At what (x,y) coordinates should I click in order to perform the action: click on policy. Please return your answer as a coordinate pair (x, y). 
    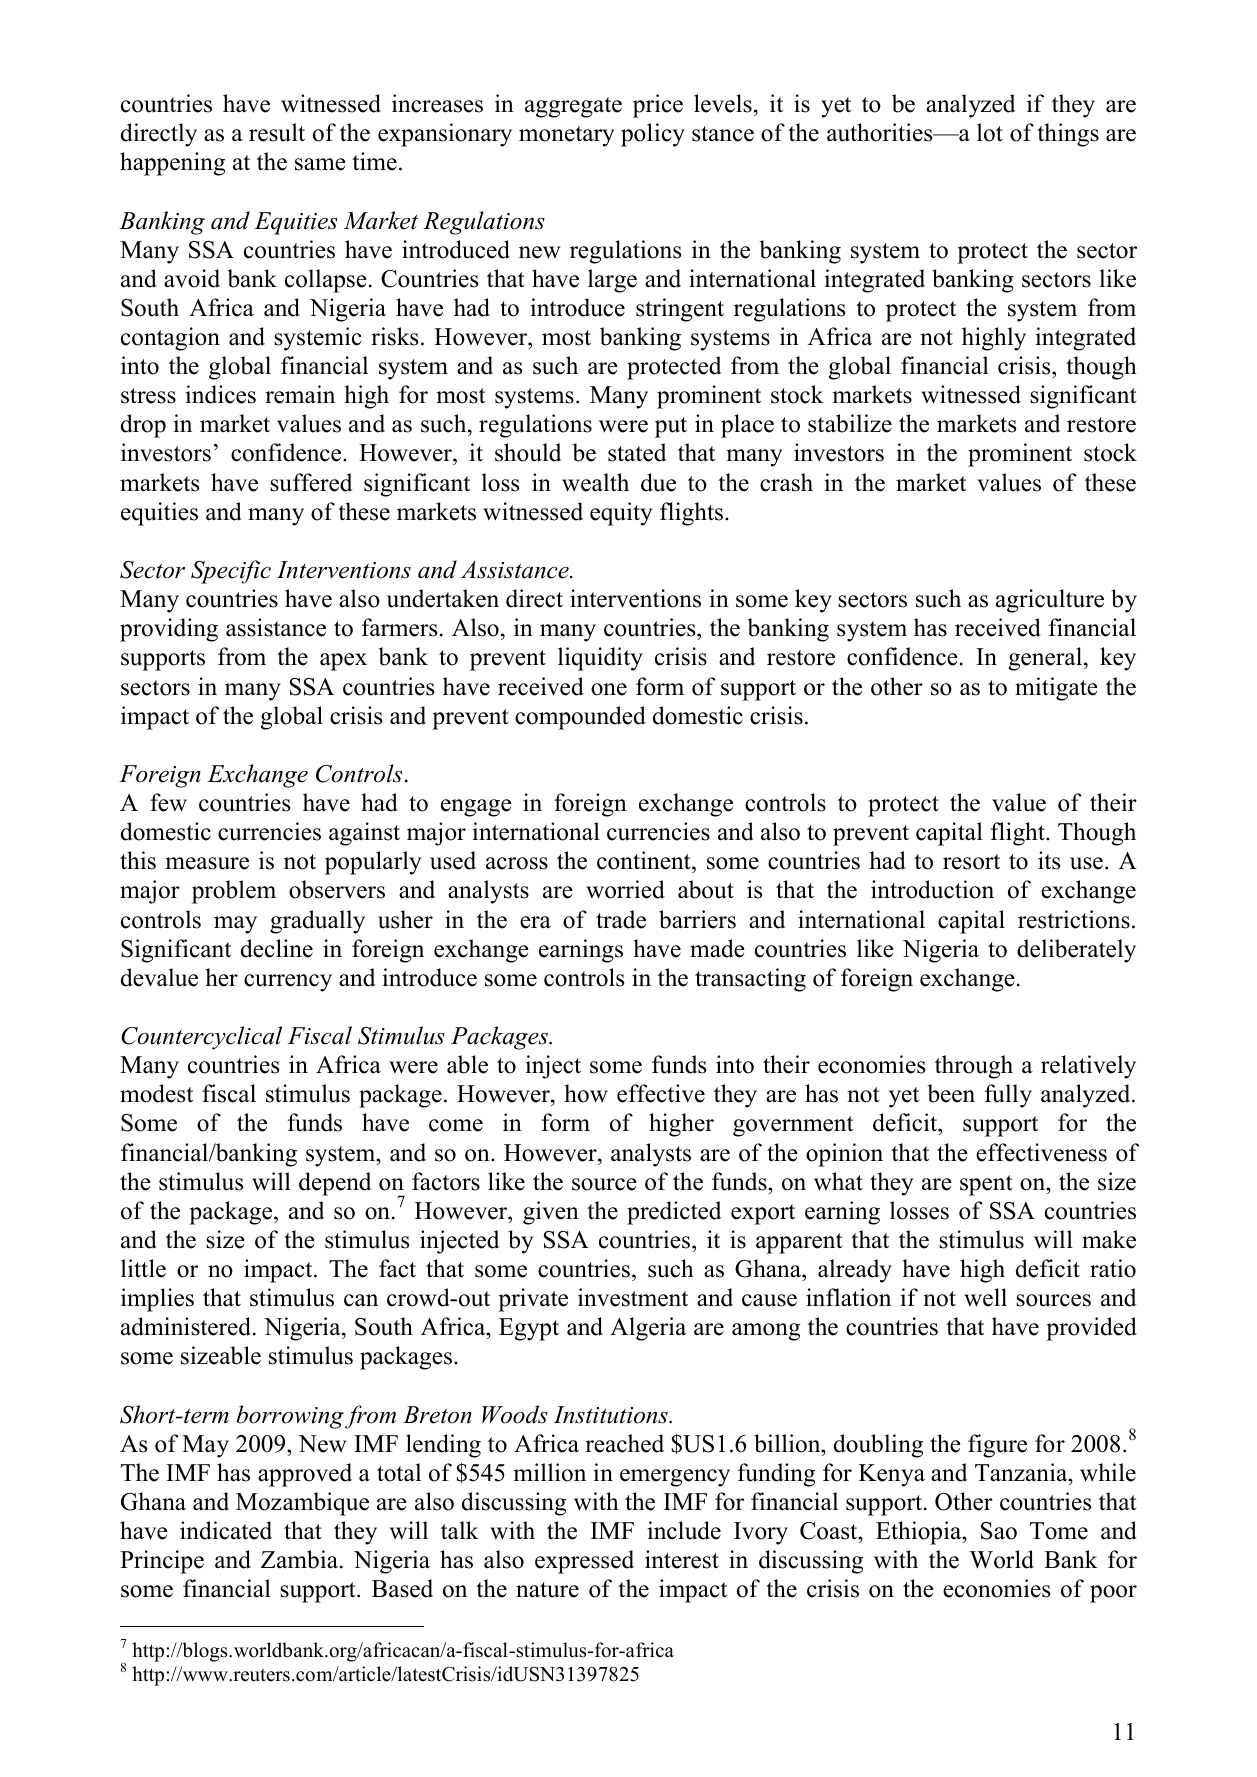
    Looking at the image, I should click on (653, 135).
